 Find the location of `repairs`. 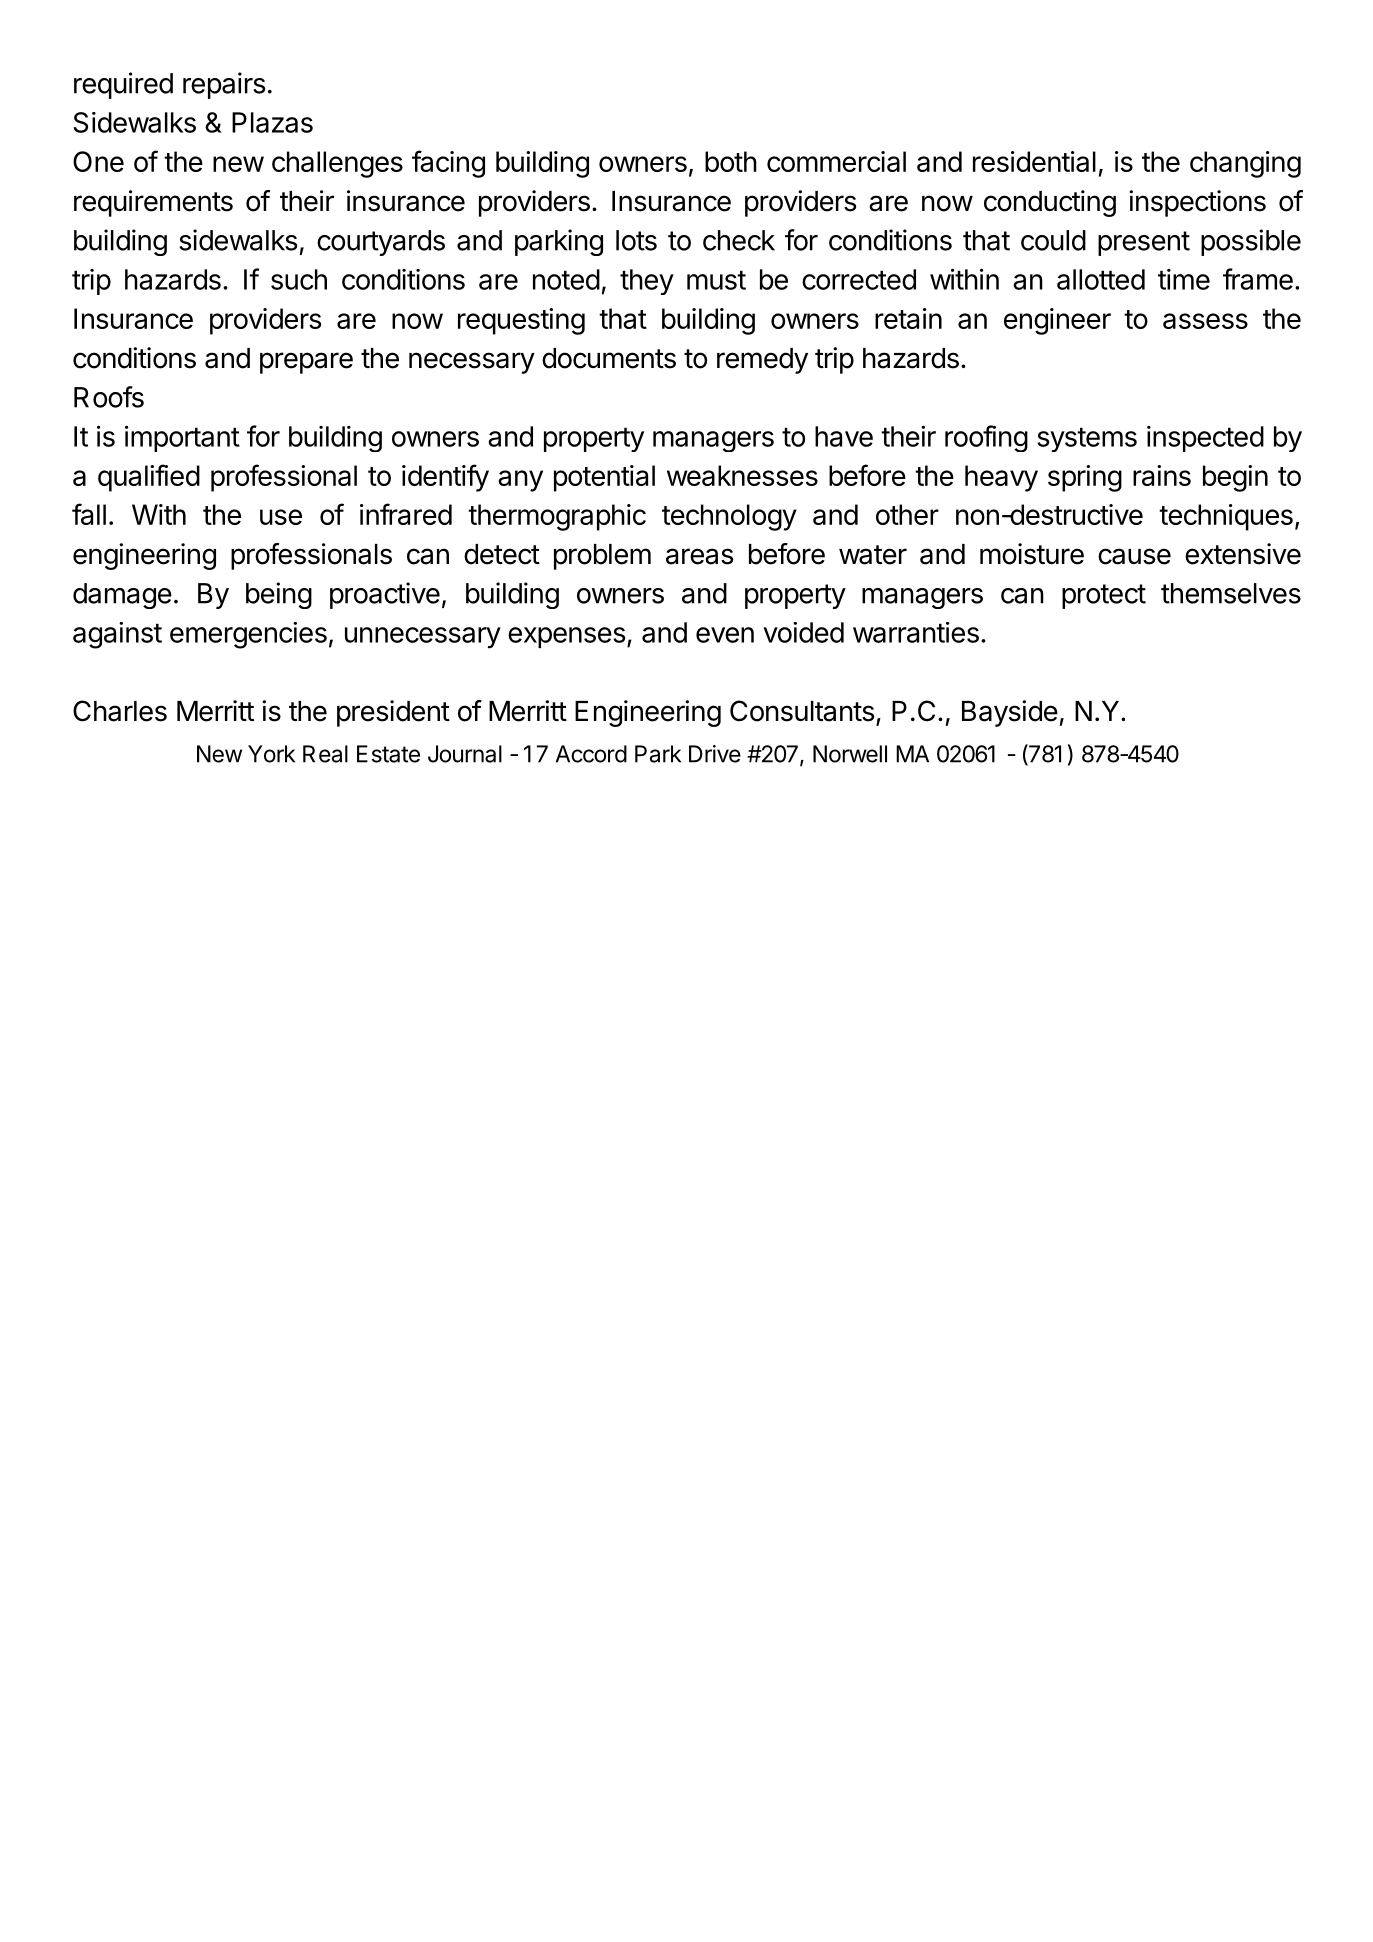

repairs is located at coordinates (224, 85).
